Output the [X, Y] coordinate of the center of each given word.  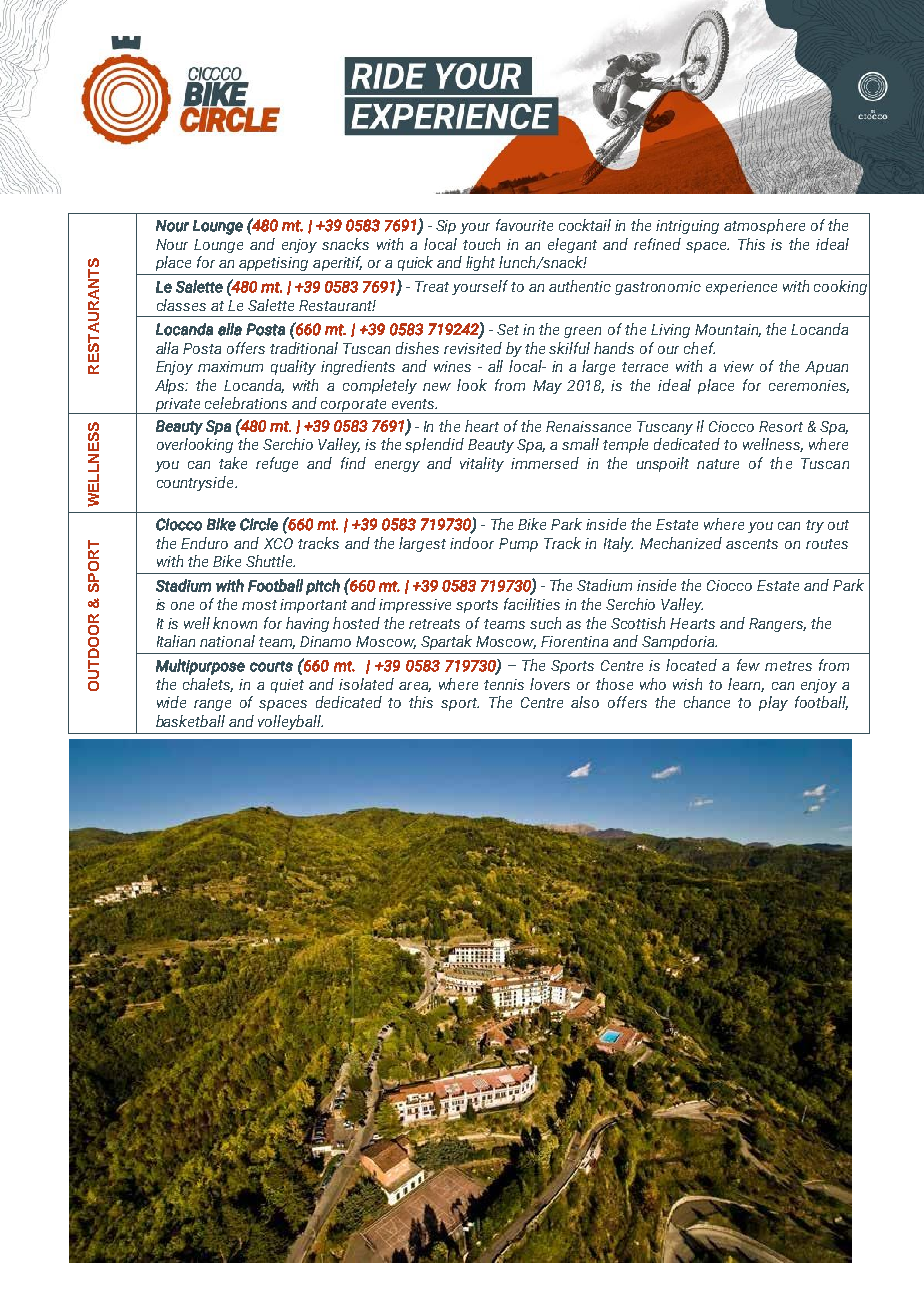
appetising [273, 264]
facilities [532, 604]
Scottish [638, 623]
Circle [259, 524]
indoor [472, 543]
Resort [781, 426]
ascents [752, 544]
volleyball [290, 722]
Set [508, 329]
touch [481, 244]
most [259, 605]
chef [699, 348]
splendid [434, 445]
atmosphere [764, 226]
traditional [304, 348]
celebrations [246, 403]
